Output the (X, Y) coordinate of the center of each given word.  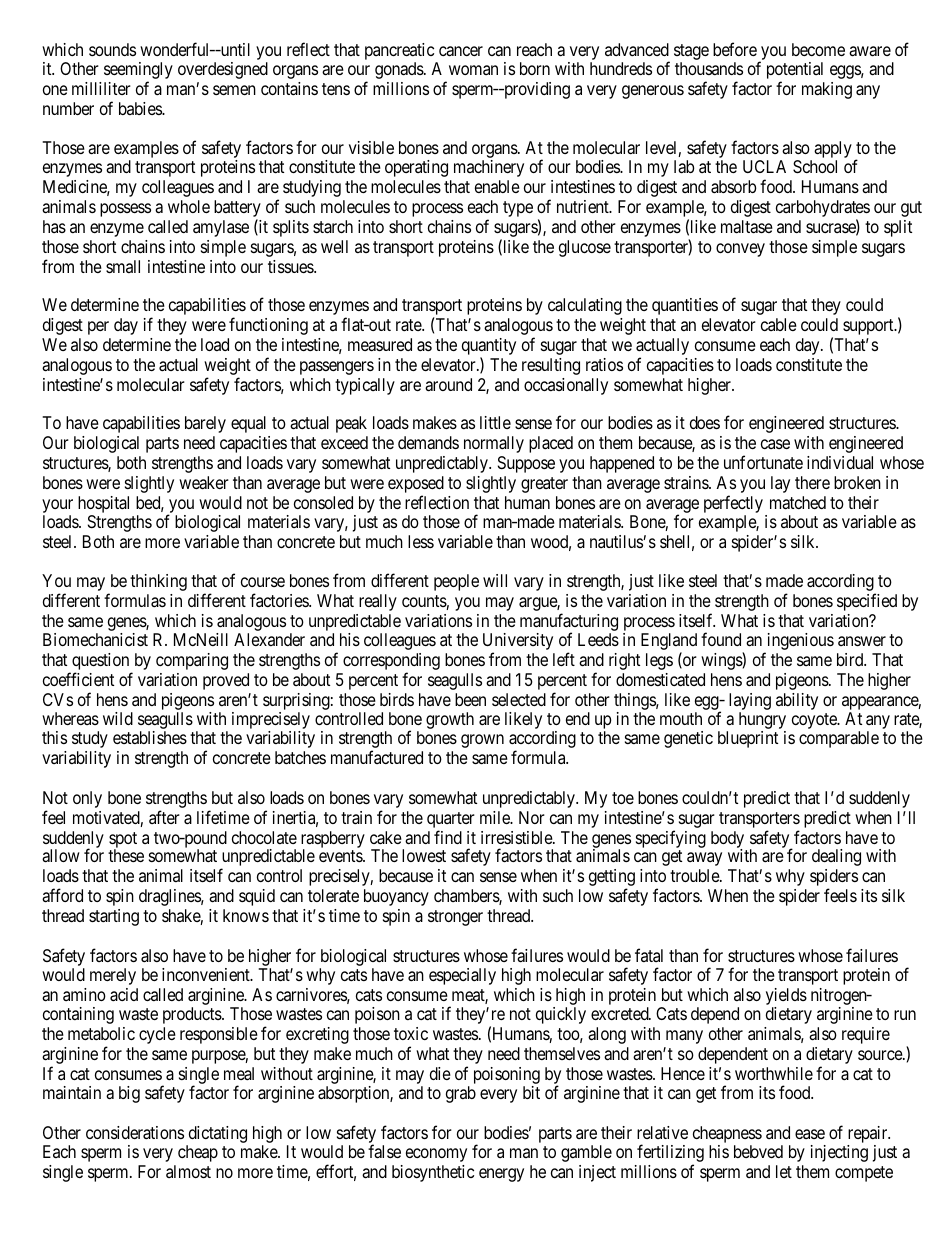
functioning (268, 326)
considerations (135, 1132)
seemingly (138, 72)
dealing (836, 857)
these (126, 855)
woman (473, 70)
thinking (158, 582)
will (495, 580)
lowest (424, 855)
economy (436, 1155)
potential (795, 72)
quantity (489, 348)
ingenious (799, 643)
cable (779, 324)
